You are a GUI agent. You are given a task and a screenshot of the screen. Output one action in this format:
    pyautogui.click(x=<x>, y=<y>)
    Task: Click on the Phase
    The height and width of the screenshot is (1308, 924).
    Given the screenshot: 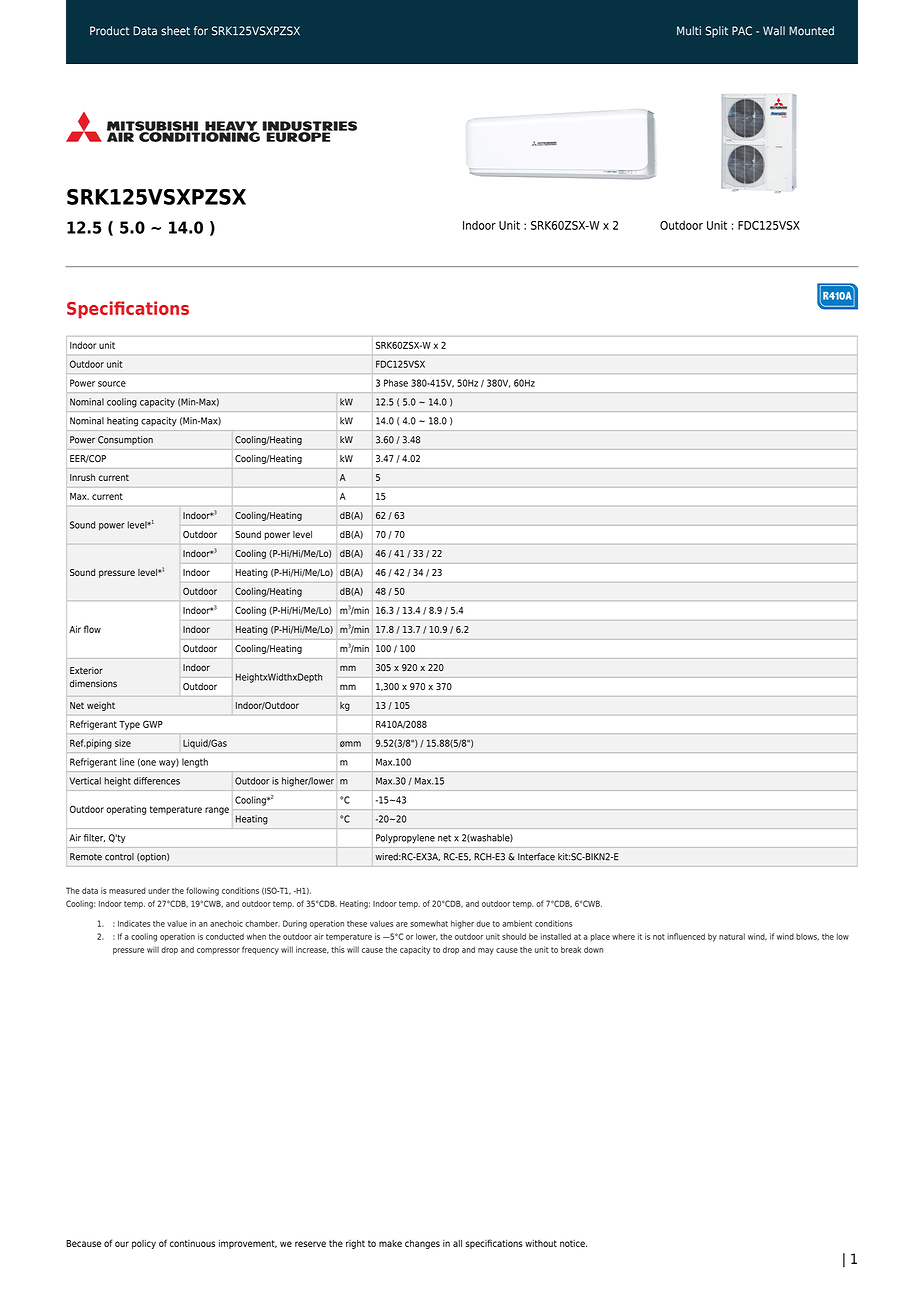 What is the action you would take?
    pyautogui.click(x=396, y=383)
